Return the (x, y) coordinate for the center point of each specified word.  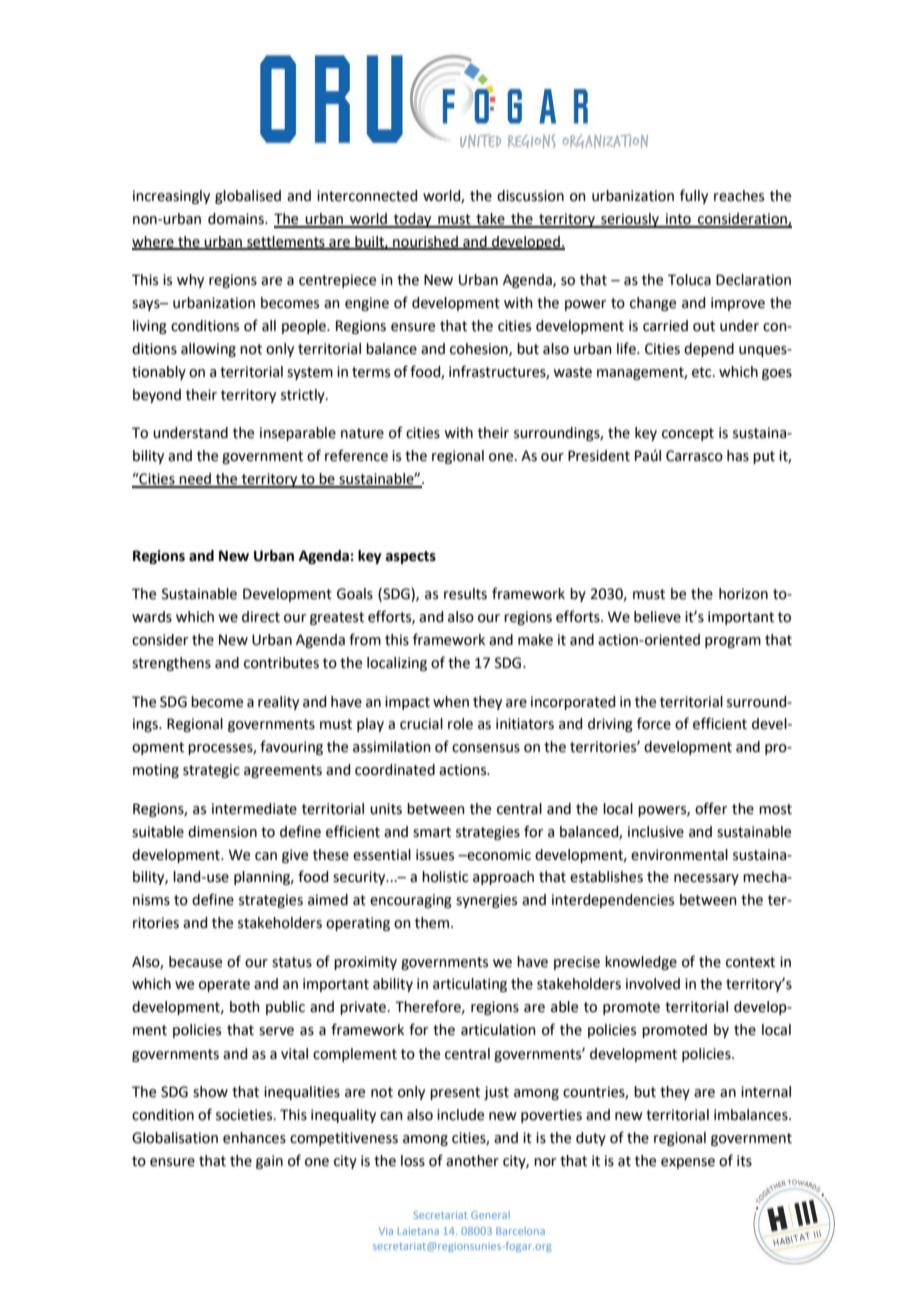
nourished (425, 243)
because (195, 962)
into (678, 220)
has (738, 456)
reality (278, 703)
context (750, 962)
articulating (470, 985)
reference (356, 455)
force (654, 723)
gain (269, 1162)
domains (237, 219)
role (460, 724)
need (195, 480)
